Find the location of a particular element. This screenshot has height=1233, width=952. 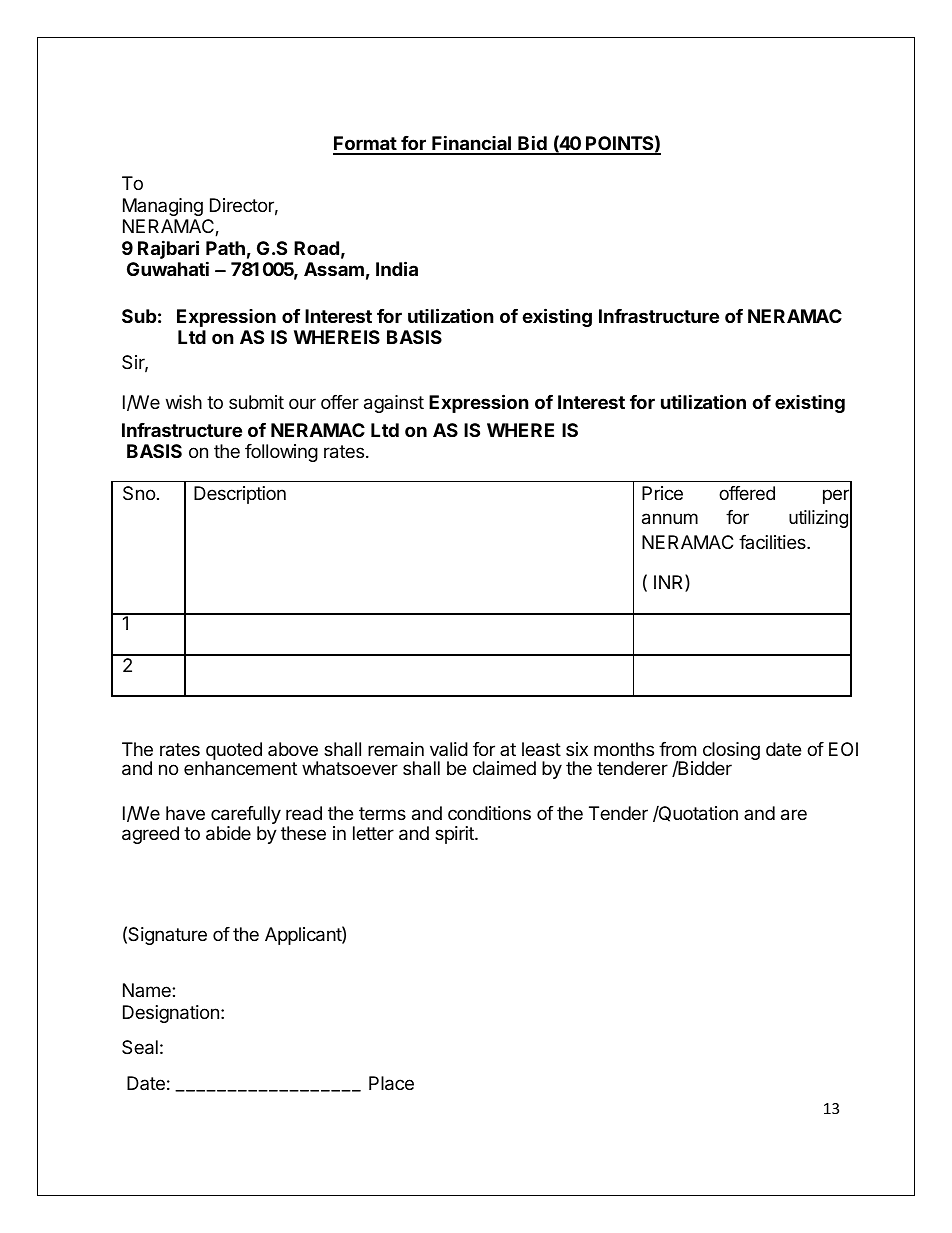

Price is located at coordinates (662, 493).
